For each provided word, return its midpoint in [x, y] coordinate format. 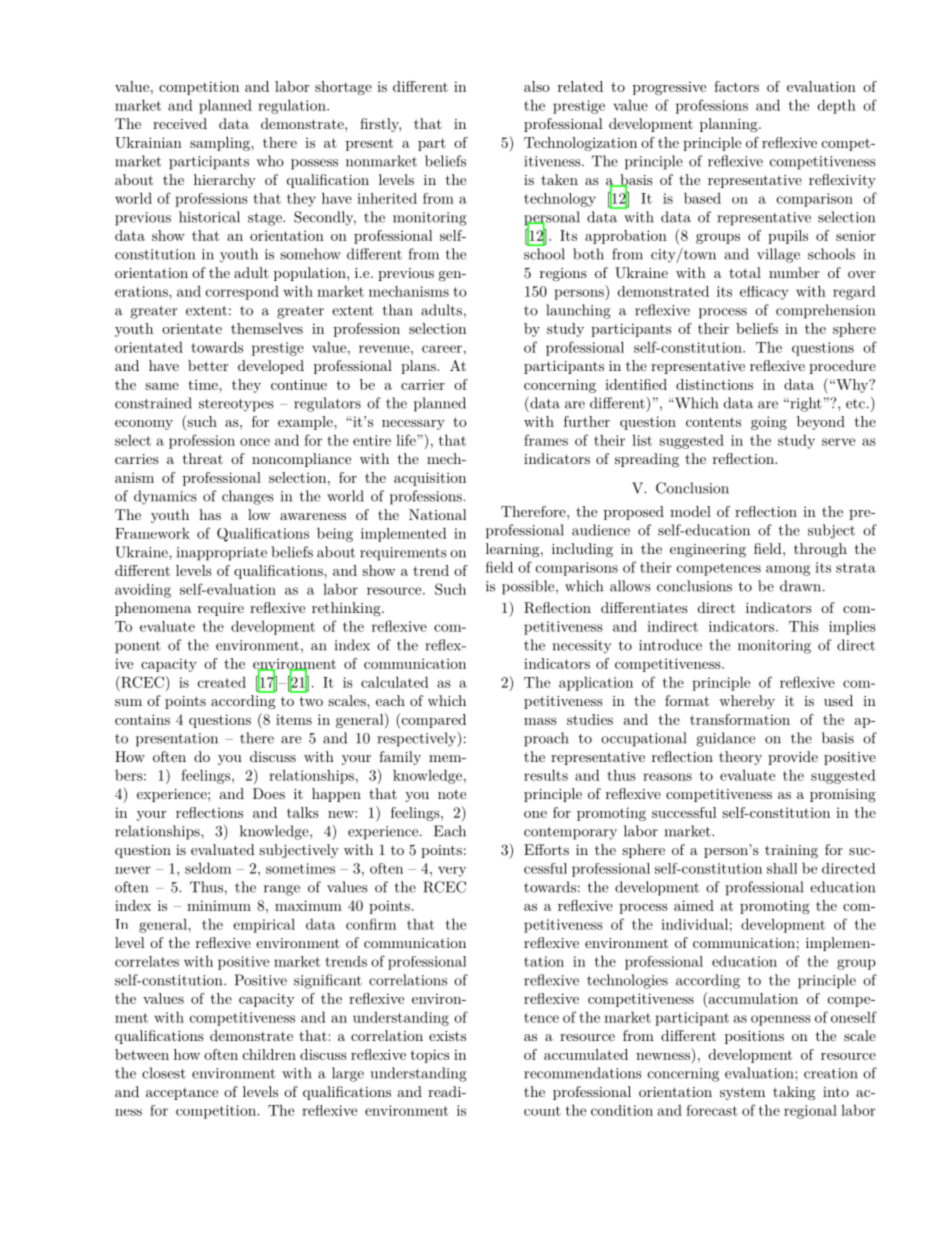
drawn [802, 586]
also [537, 86]
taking [794, 1093]
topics [430, 1056]
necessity [581, 647]
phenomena [153, 609]
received [180, 123]
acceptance [182, 1094]
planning [730, 125]
